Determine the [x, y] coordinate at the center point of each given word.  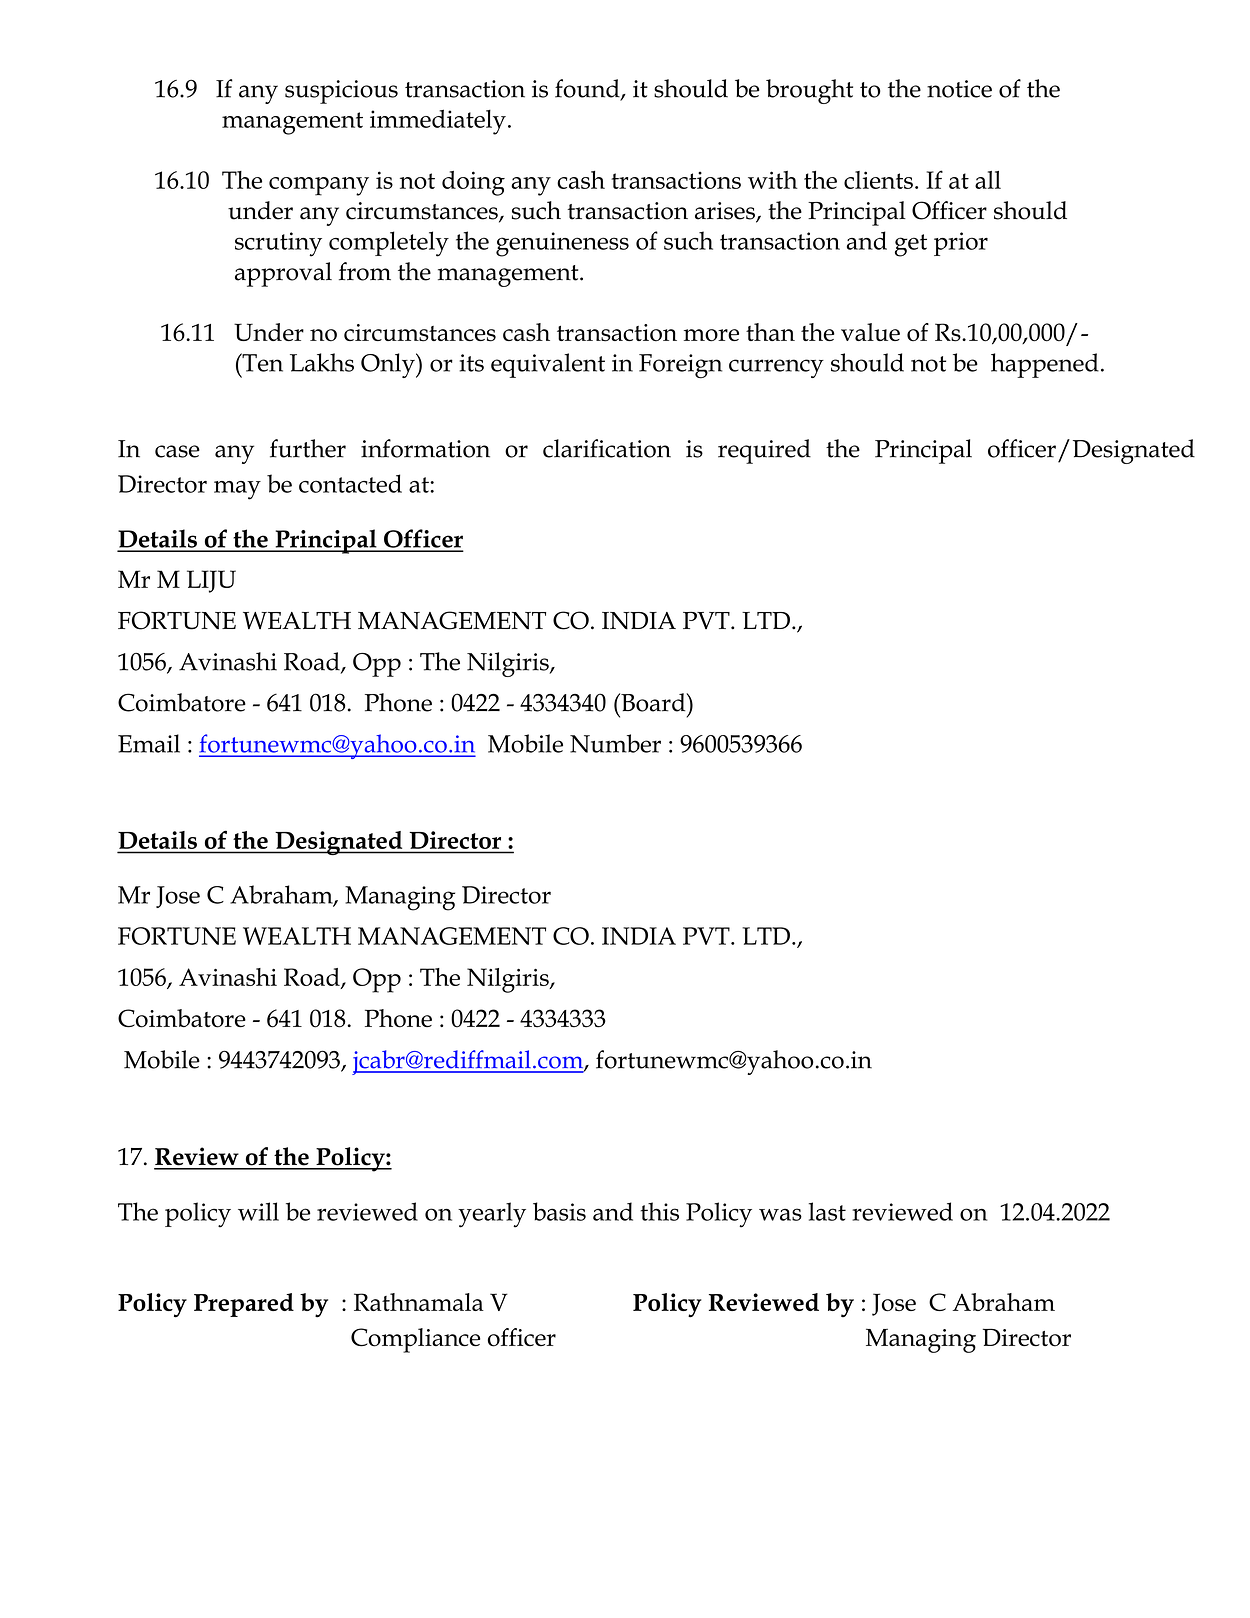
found [588, 89]
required [764, 451]
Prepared [244, 1305]
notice [959, 89]
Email [149, 743]
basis [559, 1211]
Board [653, 702]
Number [615, 743]
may [237, 490]
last [827, 1211]
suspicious [341, 92]
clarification [607, 448]
